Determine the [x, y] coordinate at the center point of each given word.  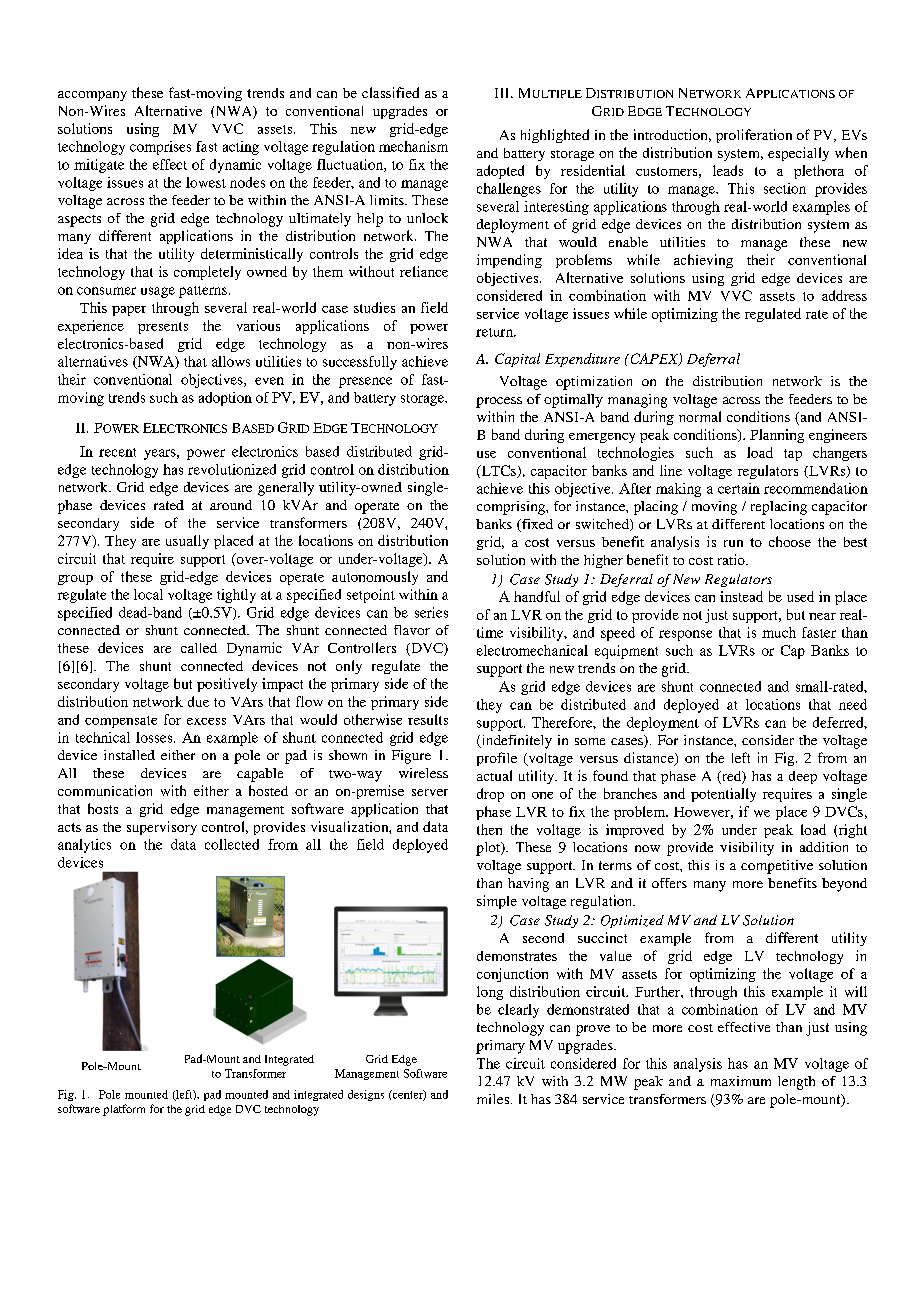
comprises [160, 148]
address [844, 295]
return [495, 332]
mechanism [413, 146]
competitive [777, 867]
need [853, 704]
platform [124, 1110]
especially [798, 154]
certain [739, 488]
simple [497, 902]
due [198, 701]
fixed [536, 525]
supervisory [162, 828]
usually [187, 542]
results [428, 719]
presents [163, 328]
